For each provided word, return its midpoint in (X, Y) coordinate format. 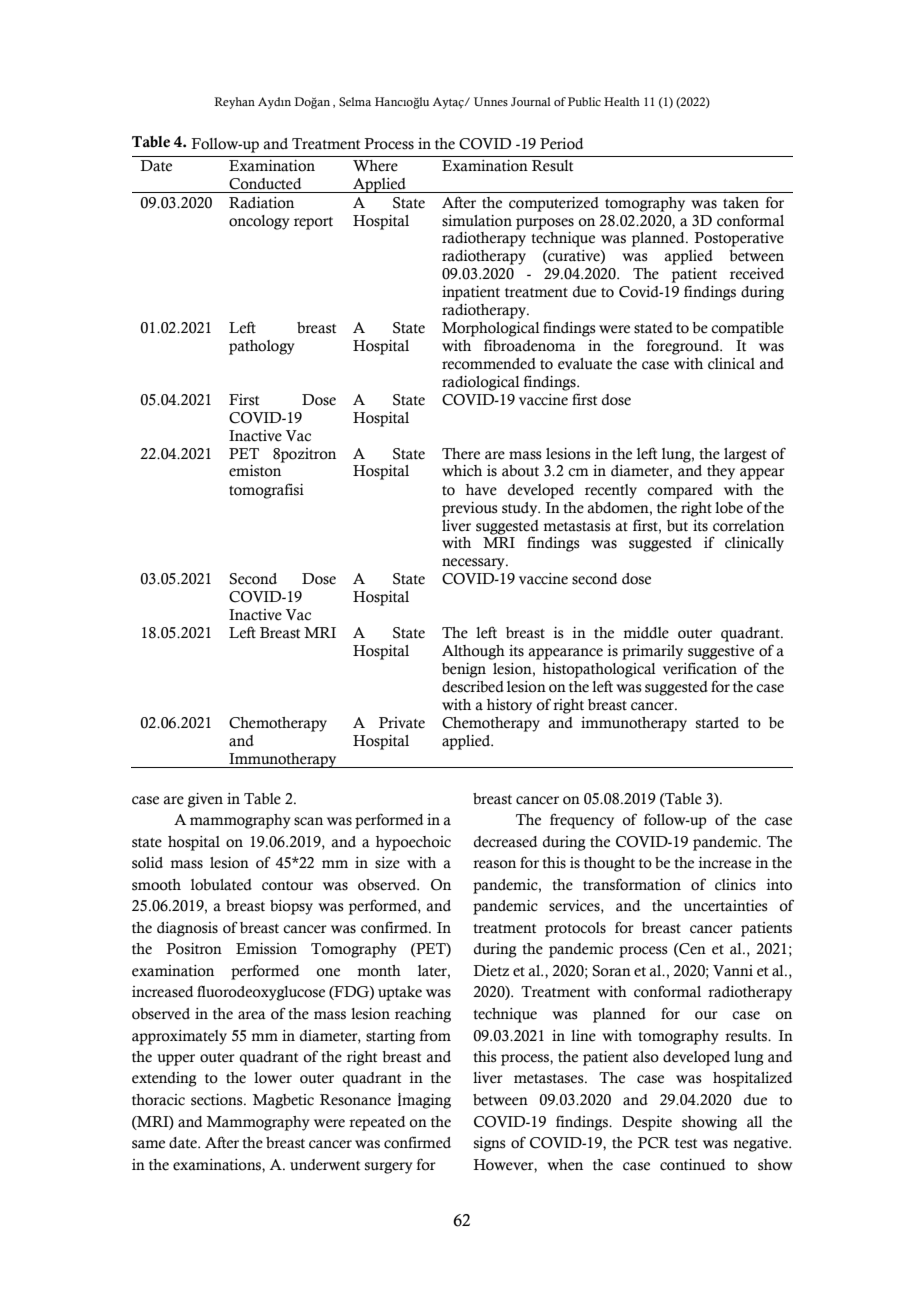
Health (622, 101)
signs (490, 1144)
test (686, 1144)
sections (218, 1100)
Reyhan (234, 103)
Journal (531, 101)
